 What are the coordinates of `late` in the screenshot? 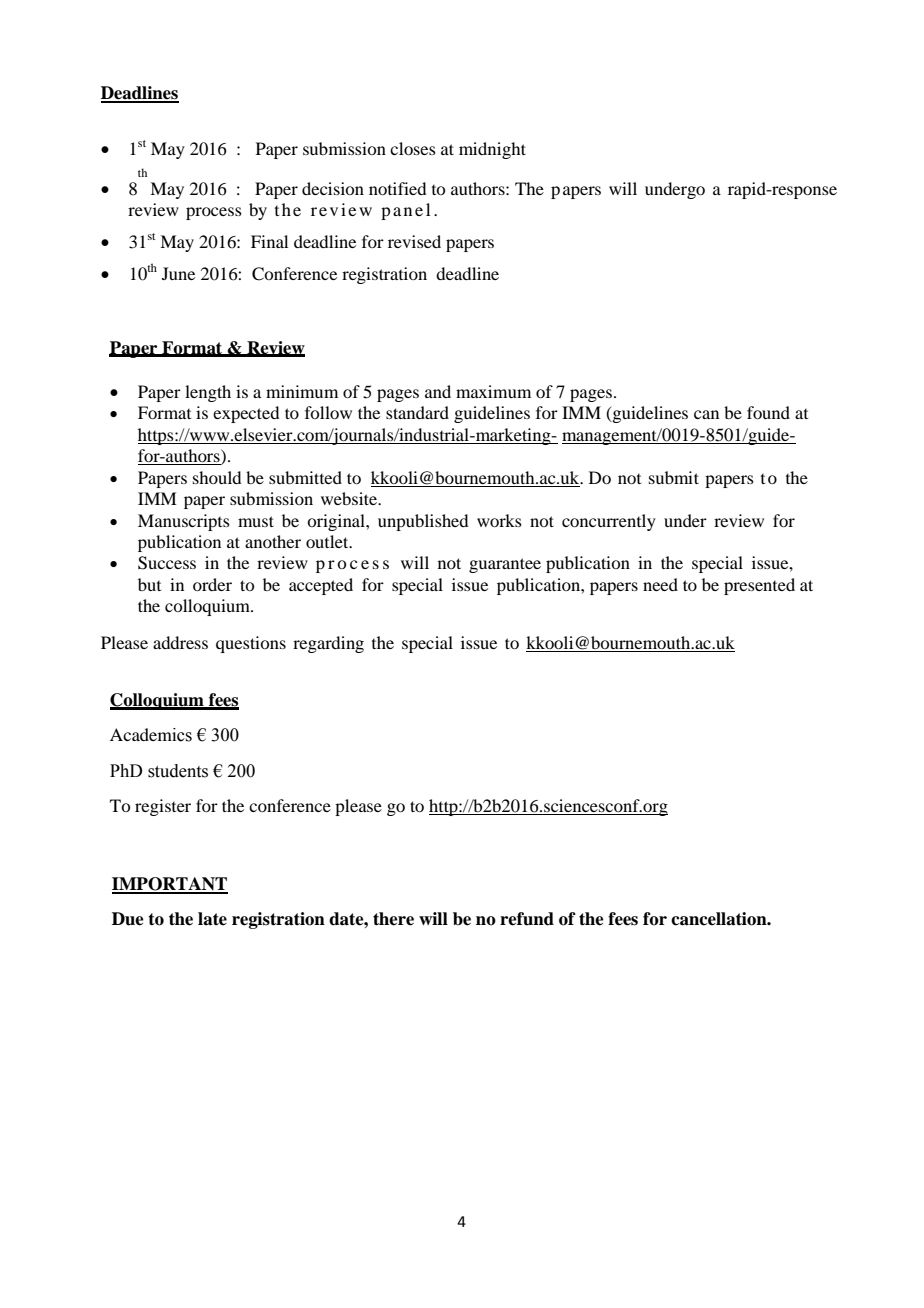 It's located at (212, 919).
